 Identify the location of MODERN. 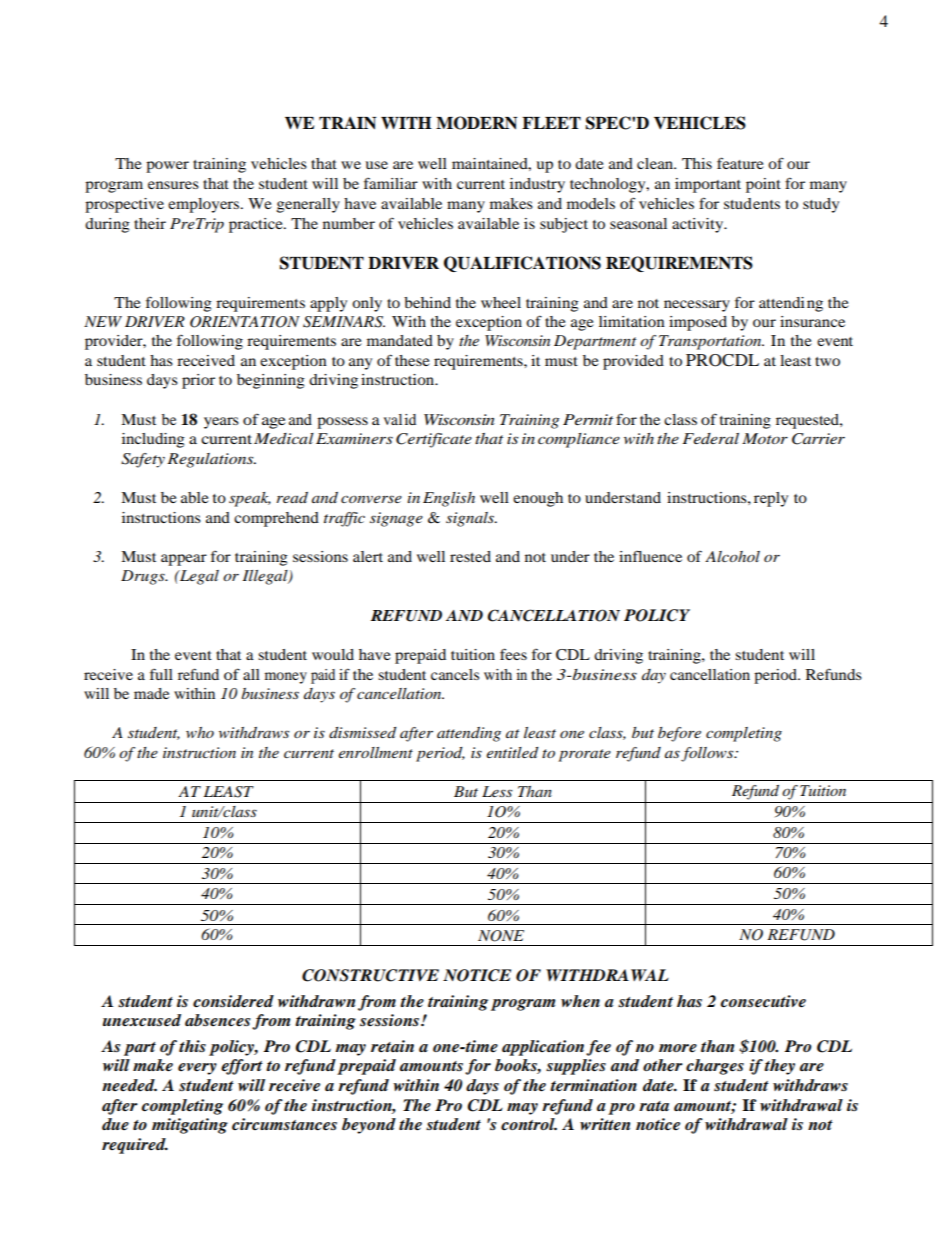
(476, 123).
